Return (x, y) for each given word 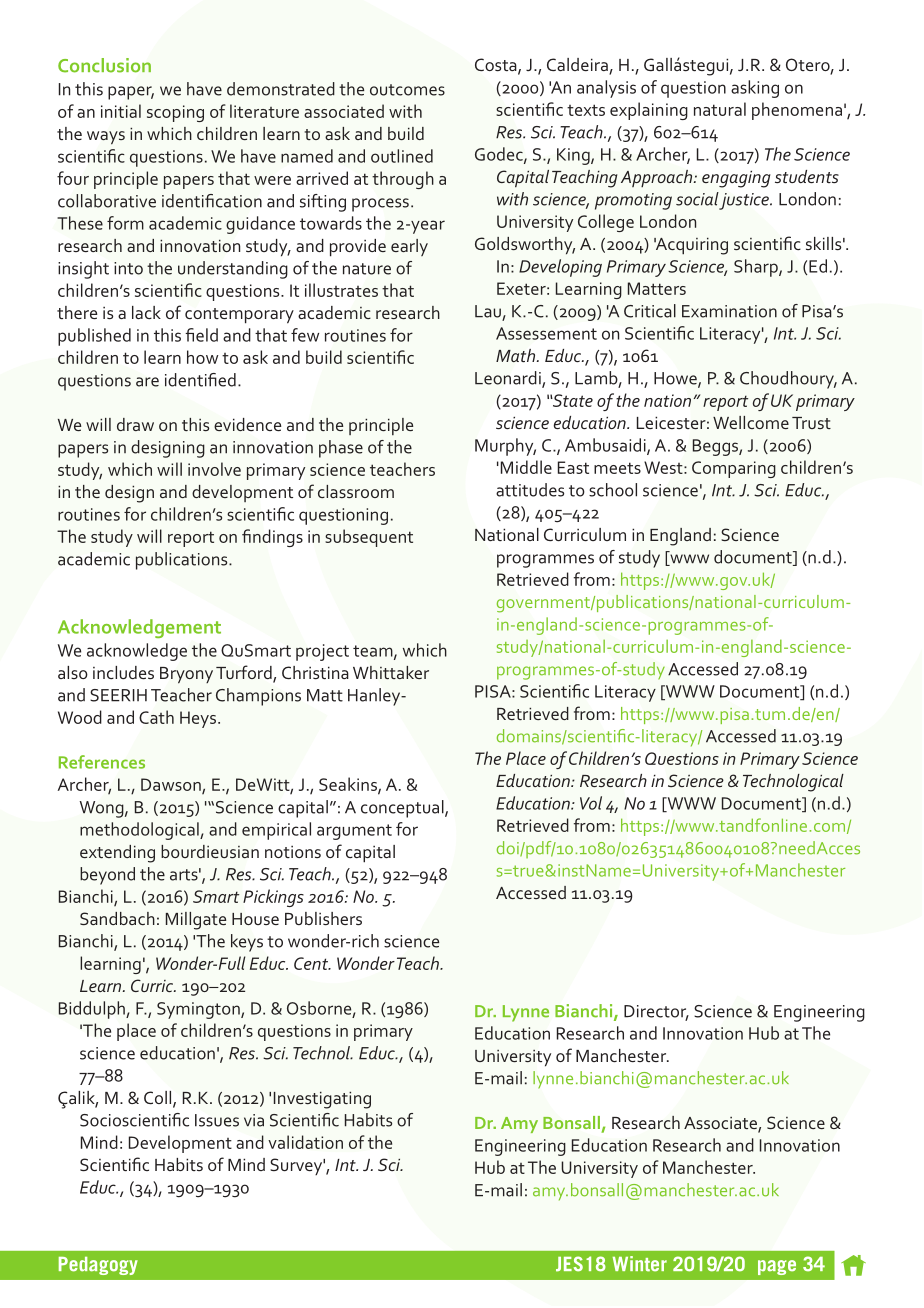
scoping (175, 113)
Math (517, 355)
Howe (676, 379)
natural (720, 109)
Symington (199, 1010)
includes (123, 672)
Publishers (323, 918)
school (613, 490)
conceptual (403, 809)
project (322, 652)
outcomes (407, 90)
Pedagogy (98, 1266)
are (147, 382)
